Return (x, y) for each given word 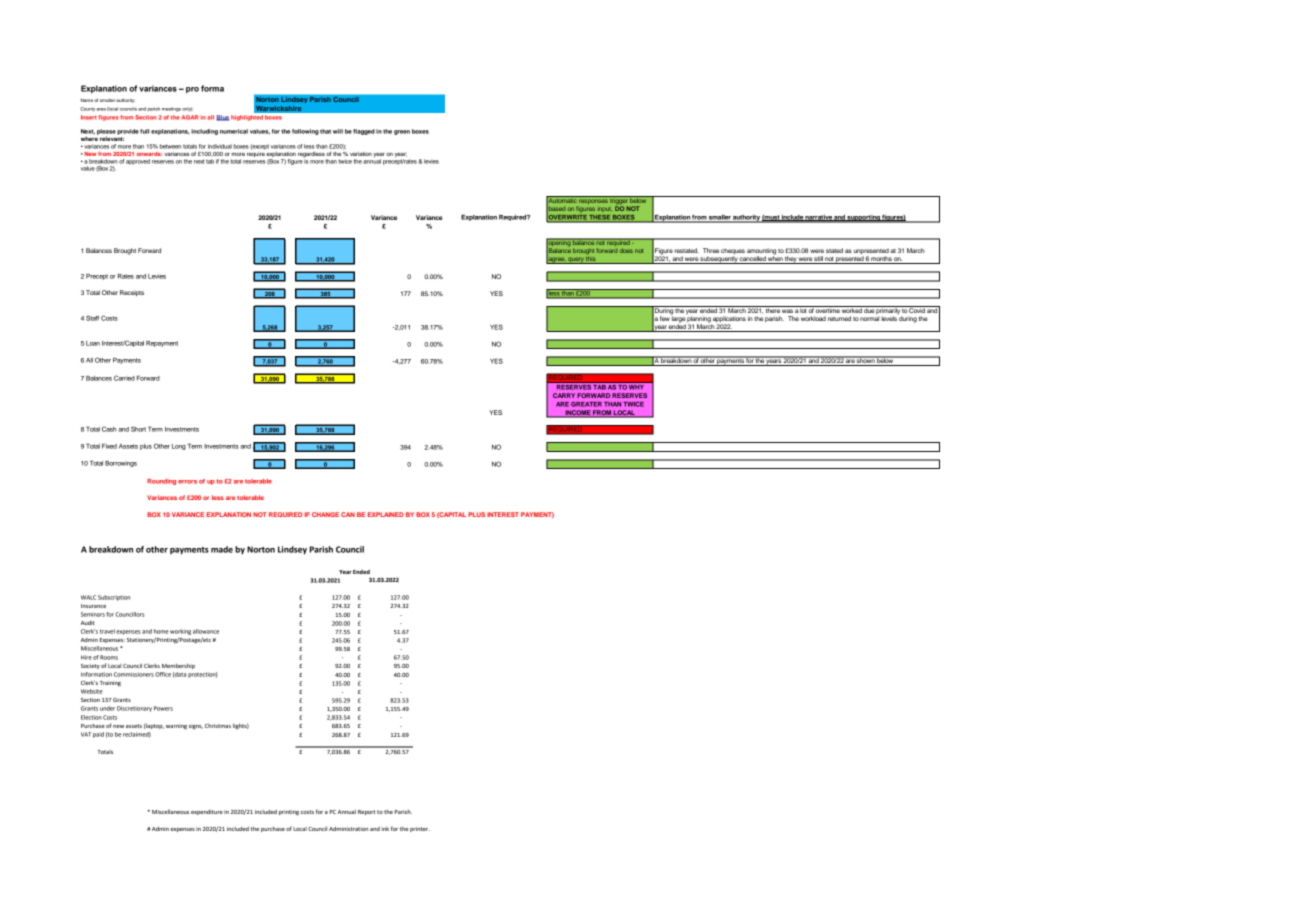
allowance (206, 631)
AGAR (190, 117)
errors (187, 482)
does (626, 250)
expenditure (207, 812)
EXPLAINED (386, 514)
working (180, 632)
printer (420, 829)
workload (813, 318)
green (402, 132)
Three (711, 250)
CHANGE (325, 514)
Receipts (132, 293)
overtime (827, 309)
